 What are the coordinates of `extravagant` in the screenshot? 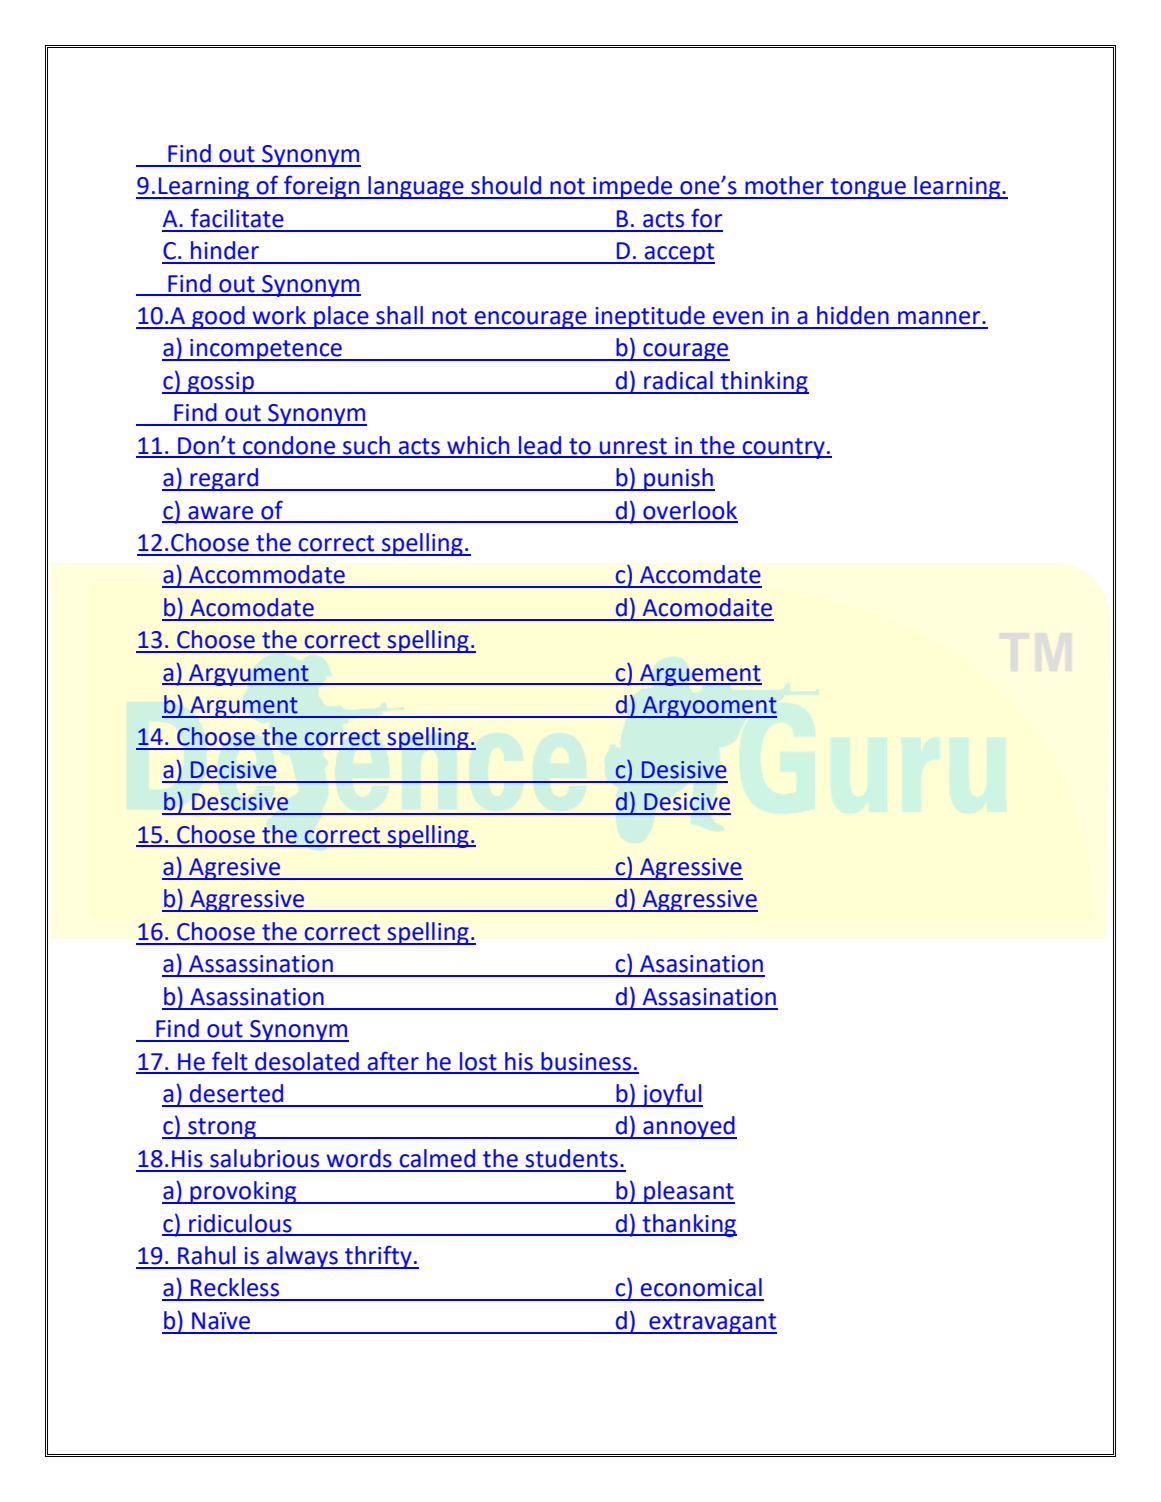 It's located at (712, 1323).
